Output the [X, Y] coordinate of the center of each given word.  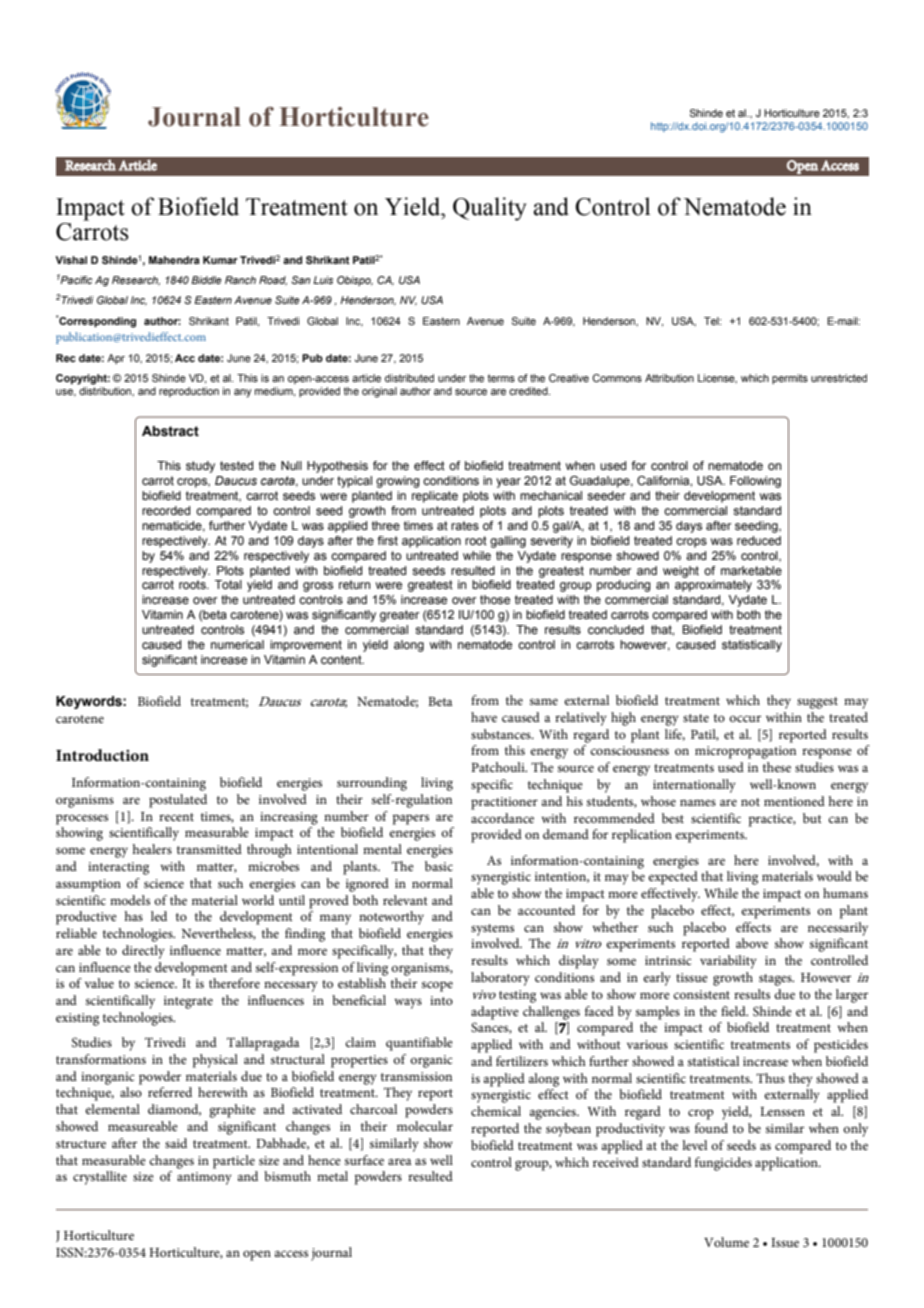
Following [755, 482]
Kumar [220, 260]
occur [745, 718]
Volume [726, 1242]
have [484, 717]
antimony [204, 1178]
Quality [489, 209]
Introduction [102, 755]
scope [437, 986]
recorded [166, 510]
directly [143, 952]
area [400, 1161]
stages [776, 980]
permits [790, 379]
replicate [435, 497]
